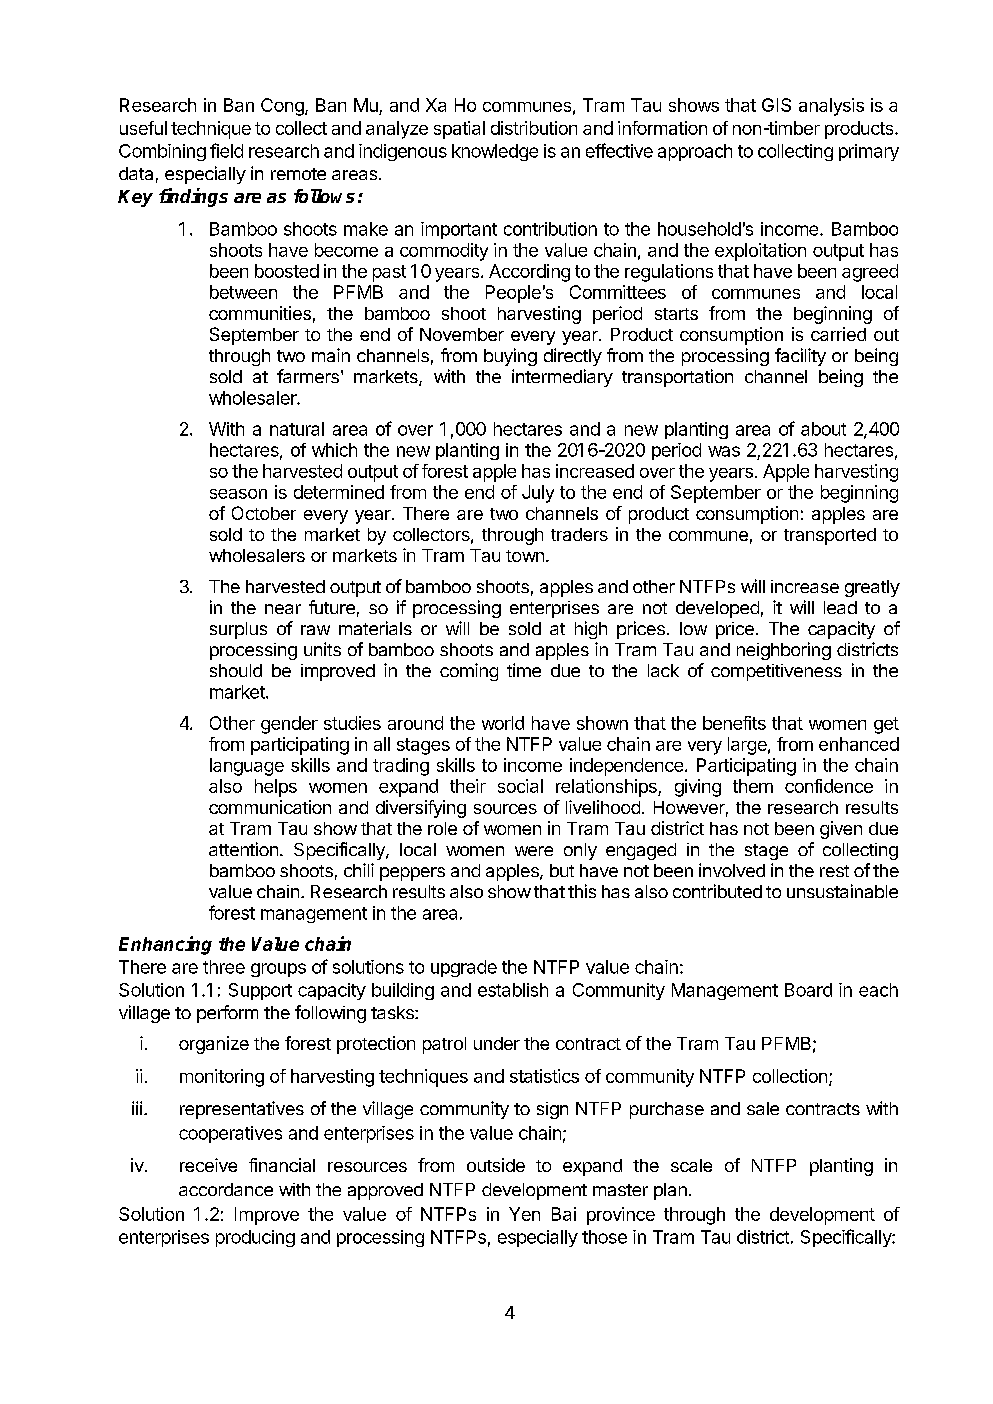  What do you see at coordinates (226, 1189) in the screenshot?
I see `accordance` at bounding box center [226, 1189].
